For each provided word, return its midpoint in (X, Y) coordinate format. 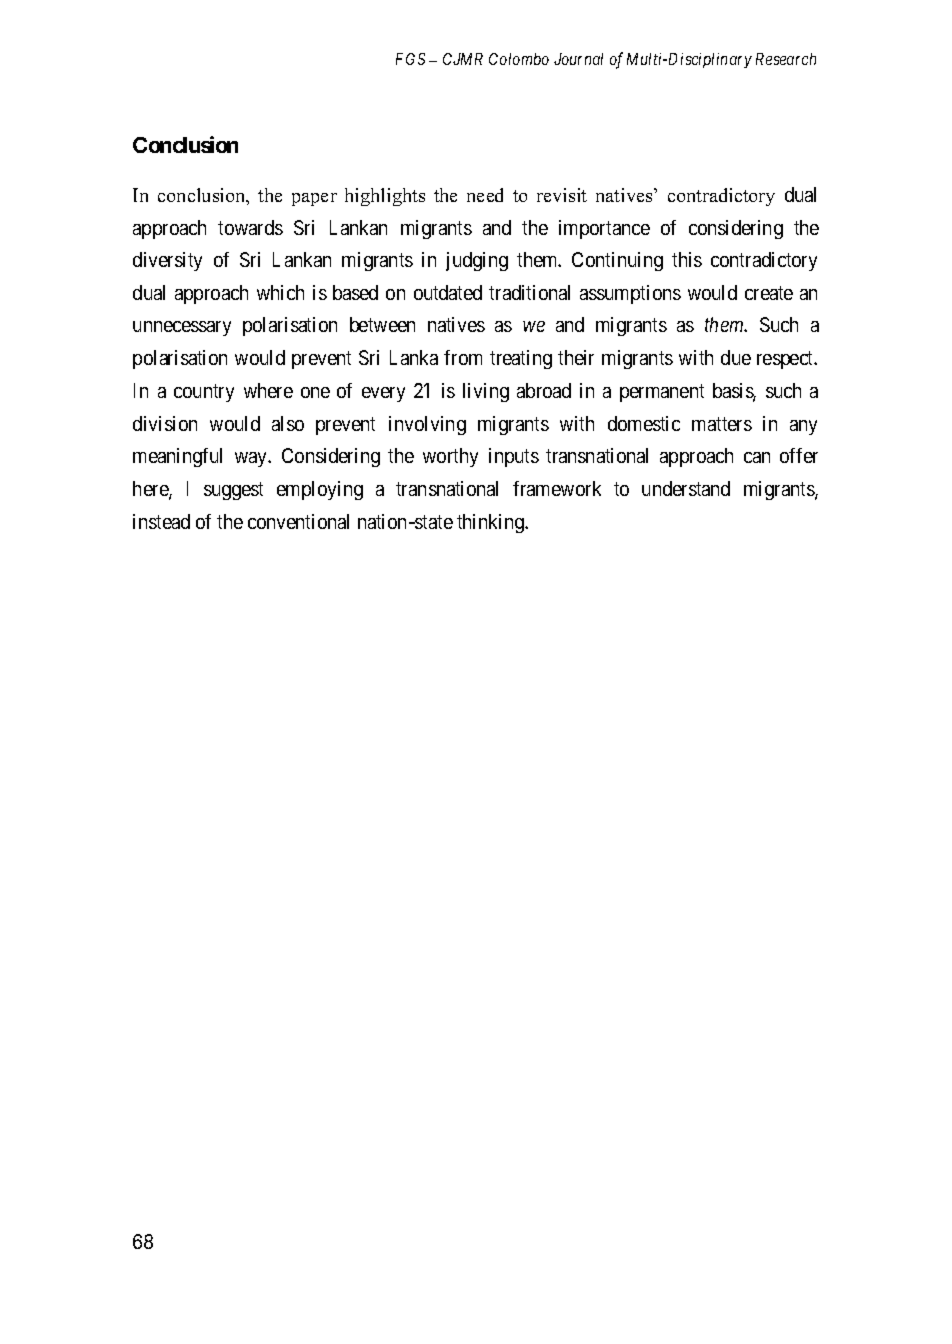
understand (686, 488)
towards (250, 227)
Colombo (519, 59)
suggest (233, 491)
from (463, 357)
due (736, 357)
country (204, 393)
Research (786, 59)
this (687, 259)
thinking (492, 523)
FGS (410, 59)
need (485, 195)
